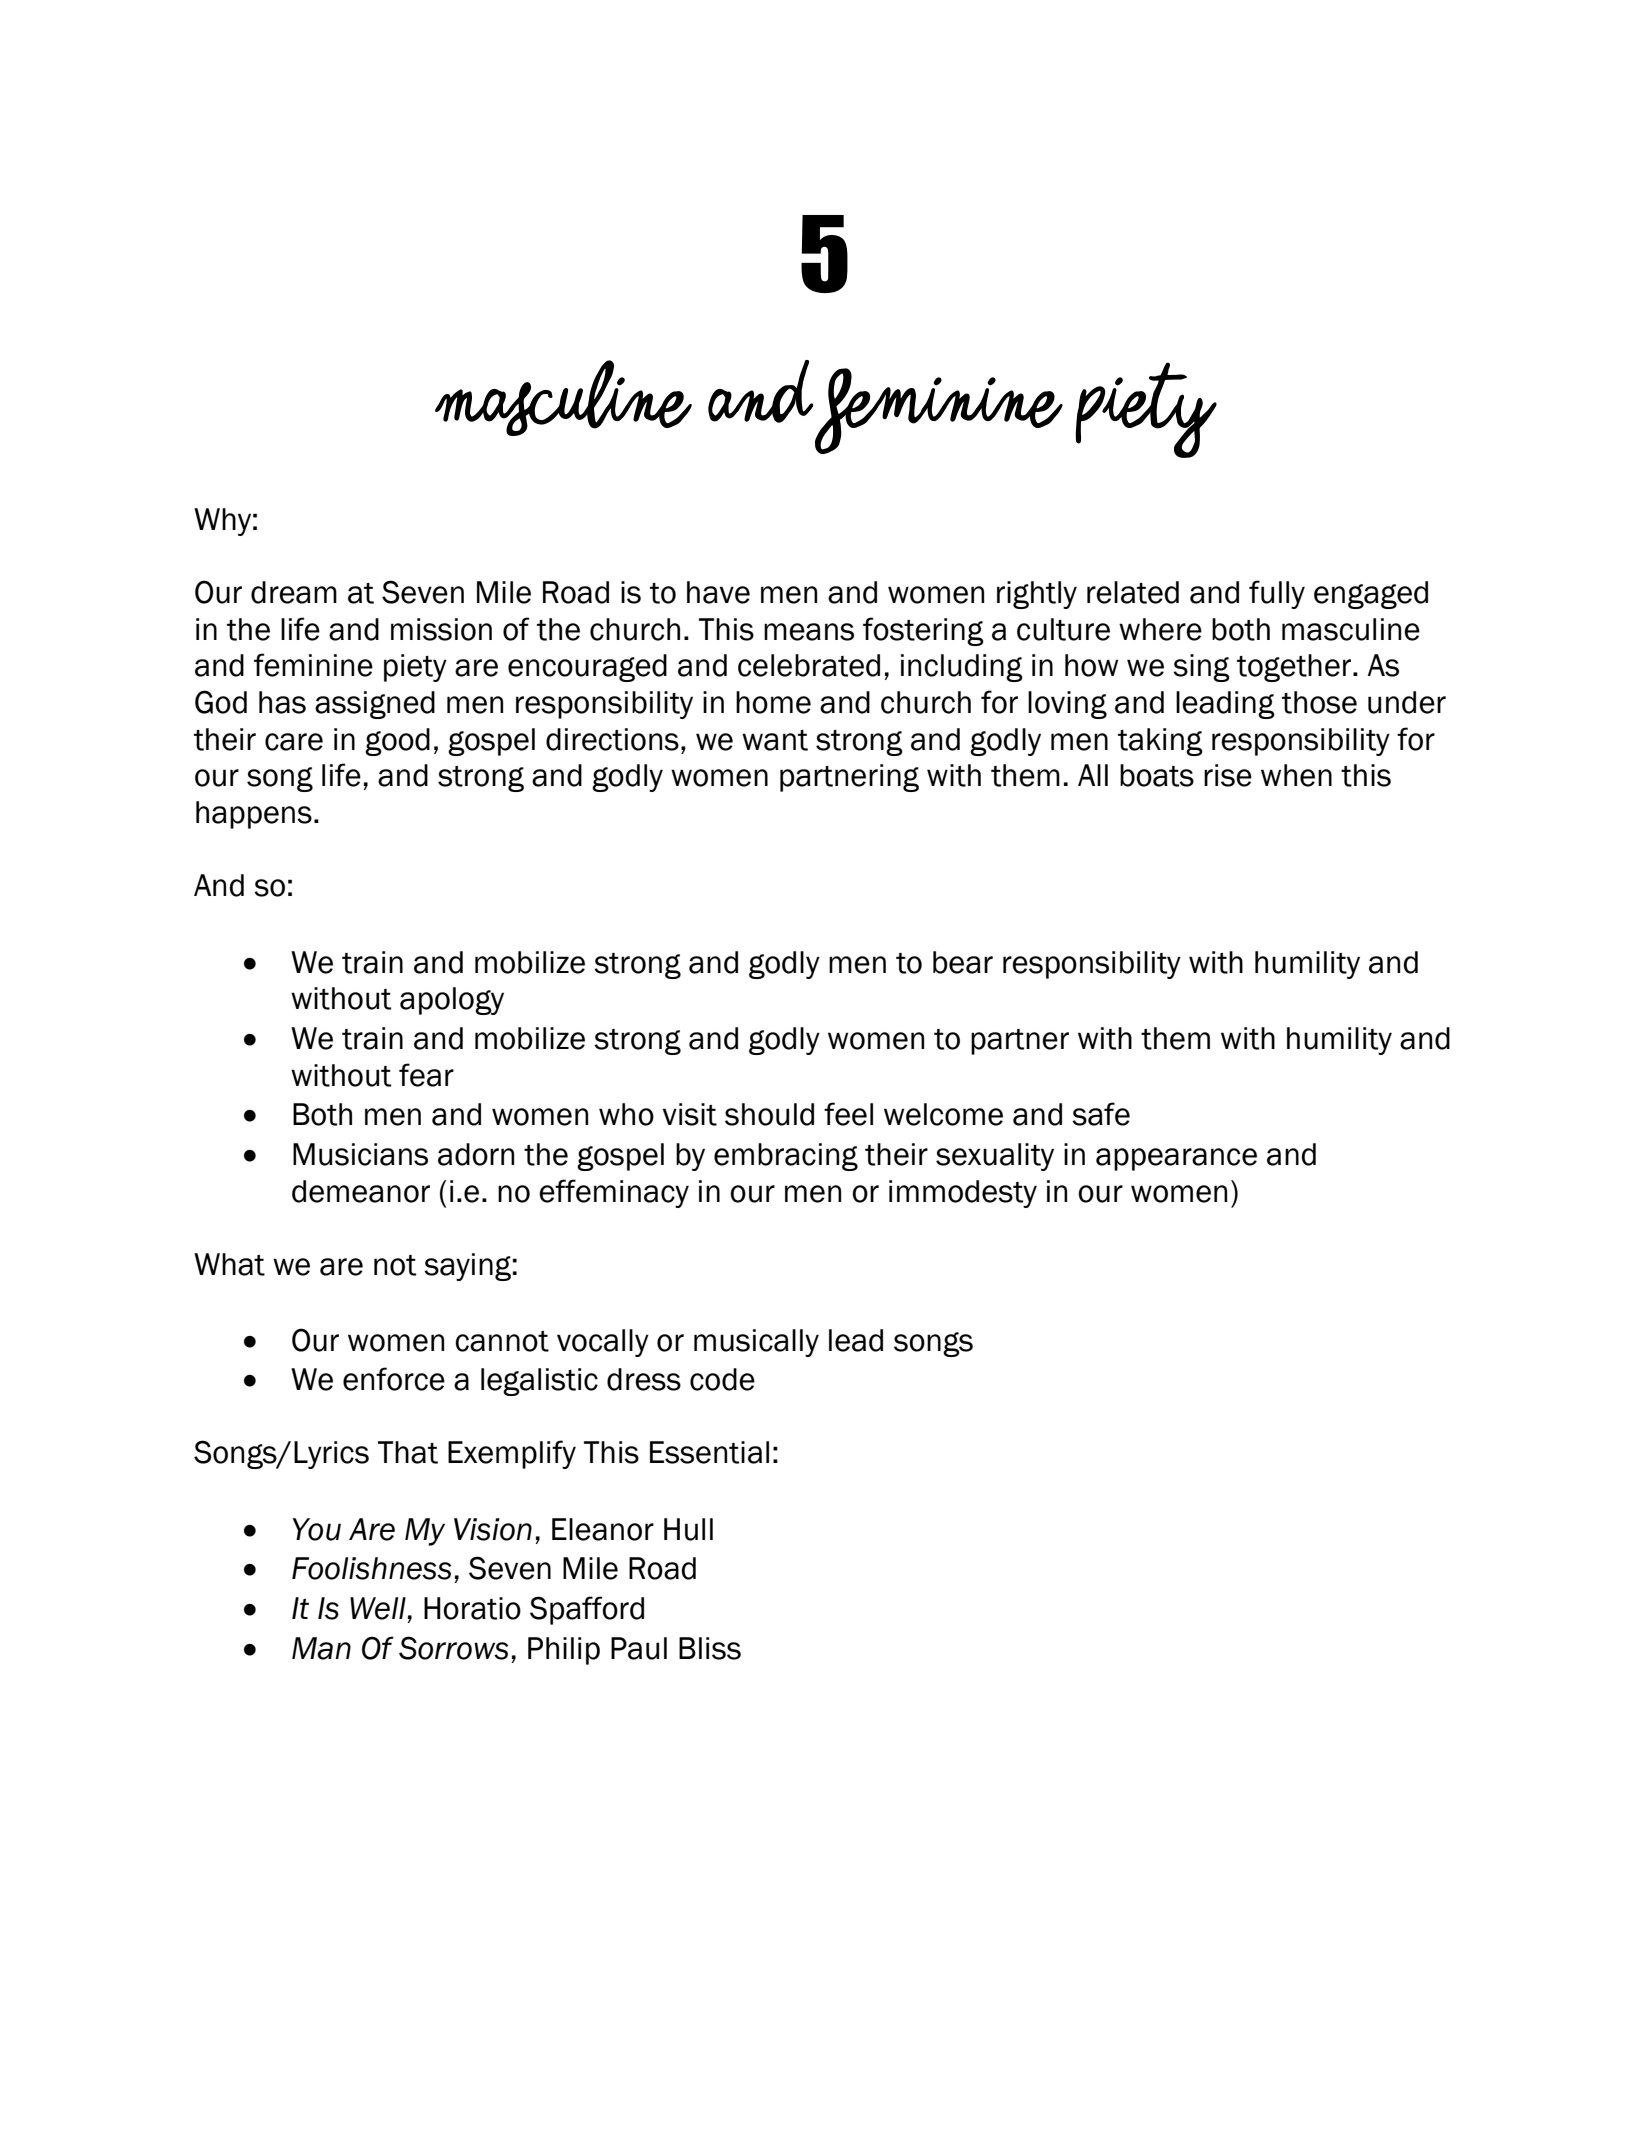 The height and width of the screenshot is (2134, 1649). What do you see at coordinates (963, 962) in the screenshot?
I see `bear` at bounding box center [963, 962].
